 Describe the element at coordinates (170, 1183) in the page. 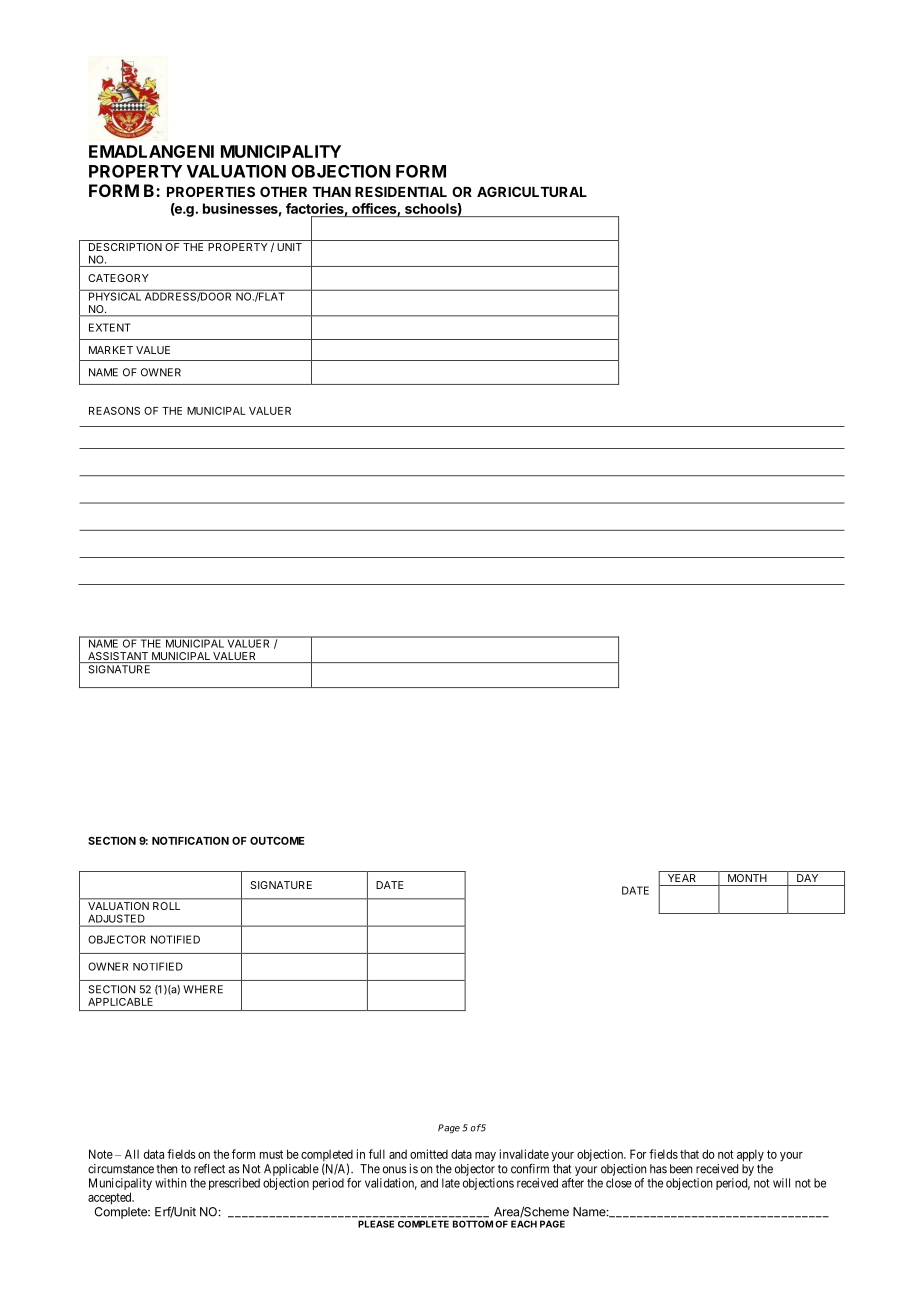

I see `within` at that location.
